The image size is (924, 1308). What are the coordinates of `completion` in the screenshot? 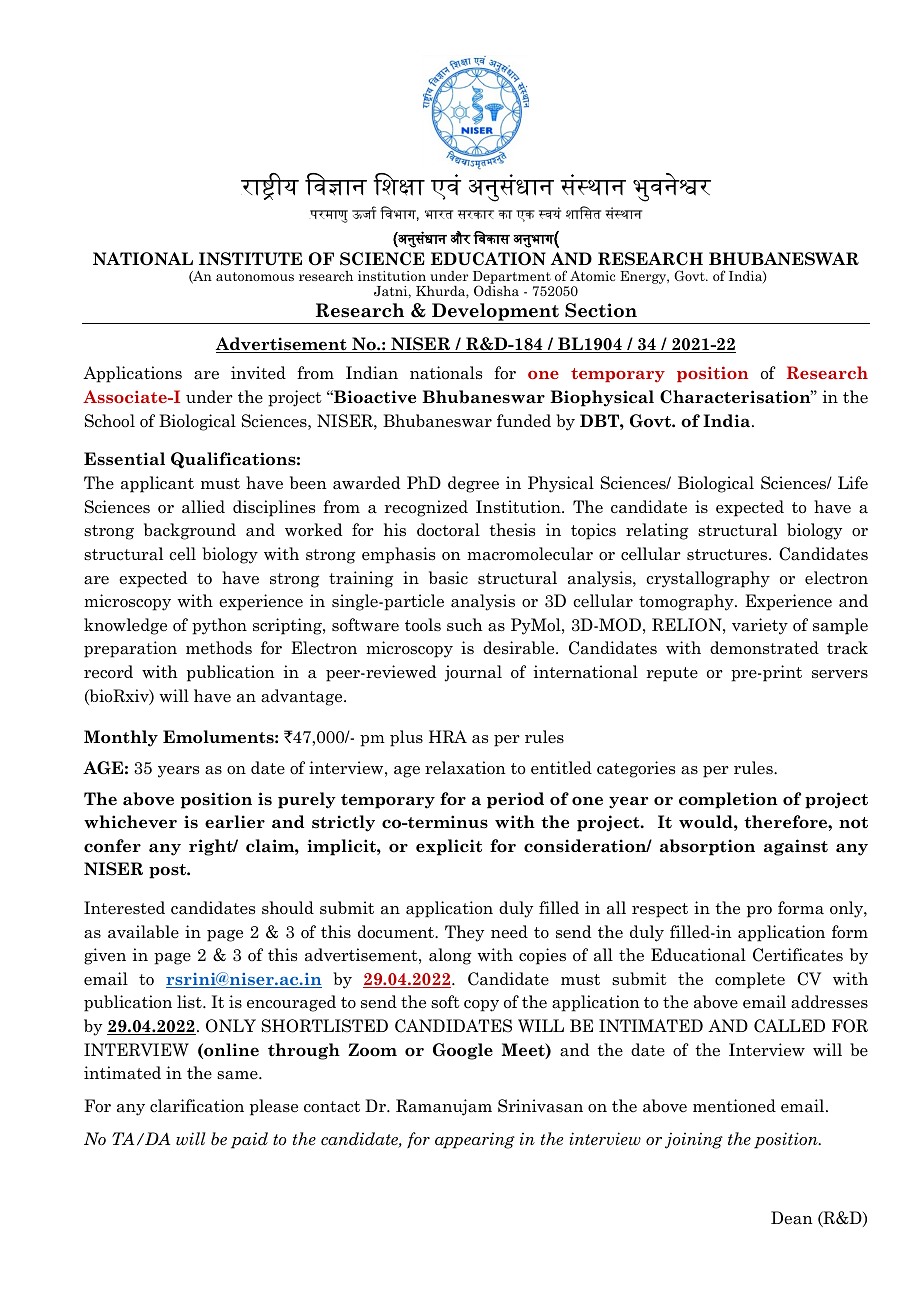 It's located at (728, 800).
